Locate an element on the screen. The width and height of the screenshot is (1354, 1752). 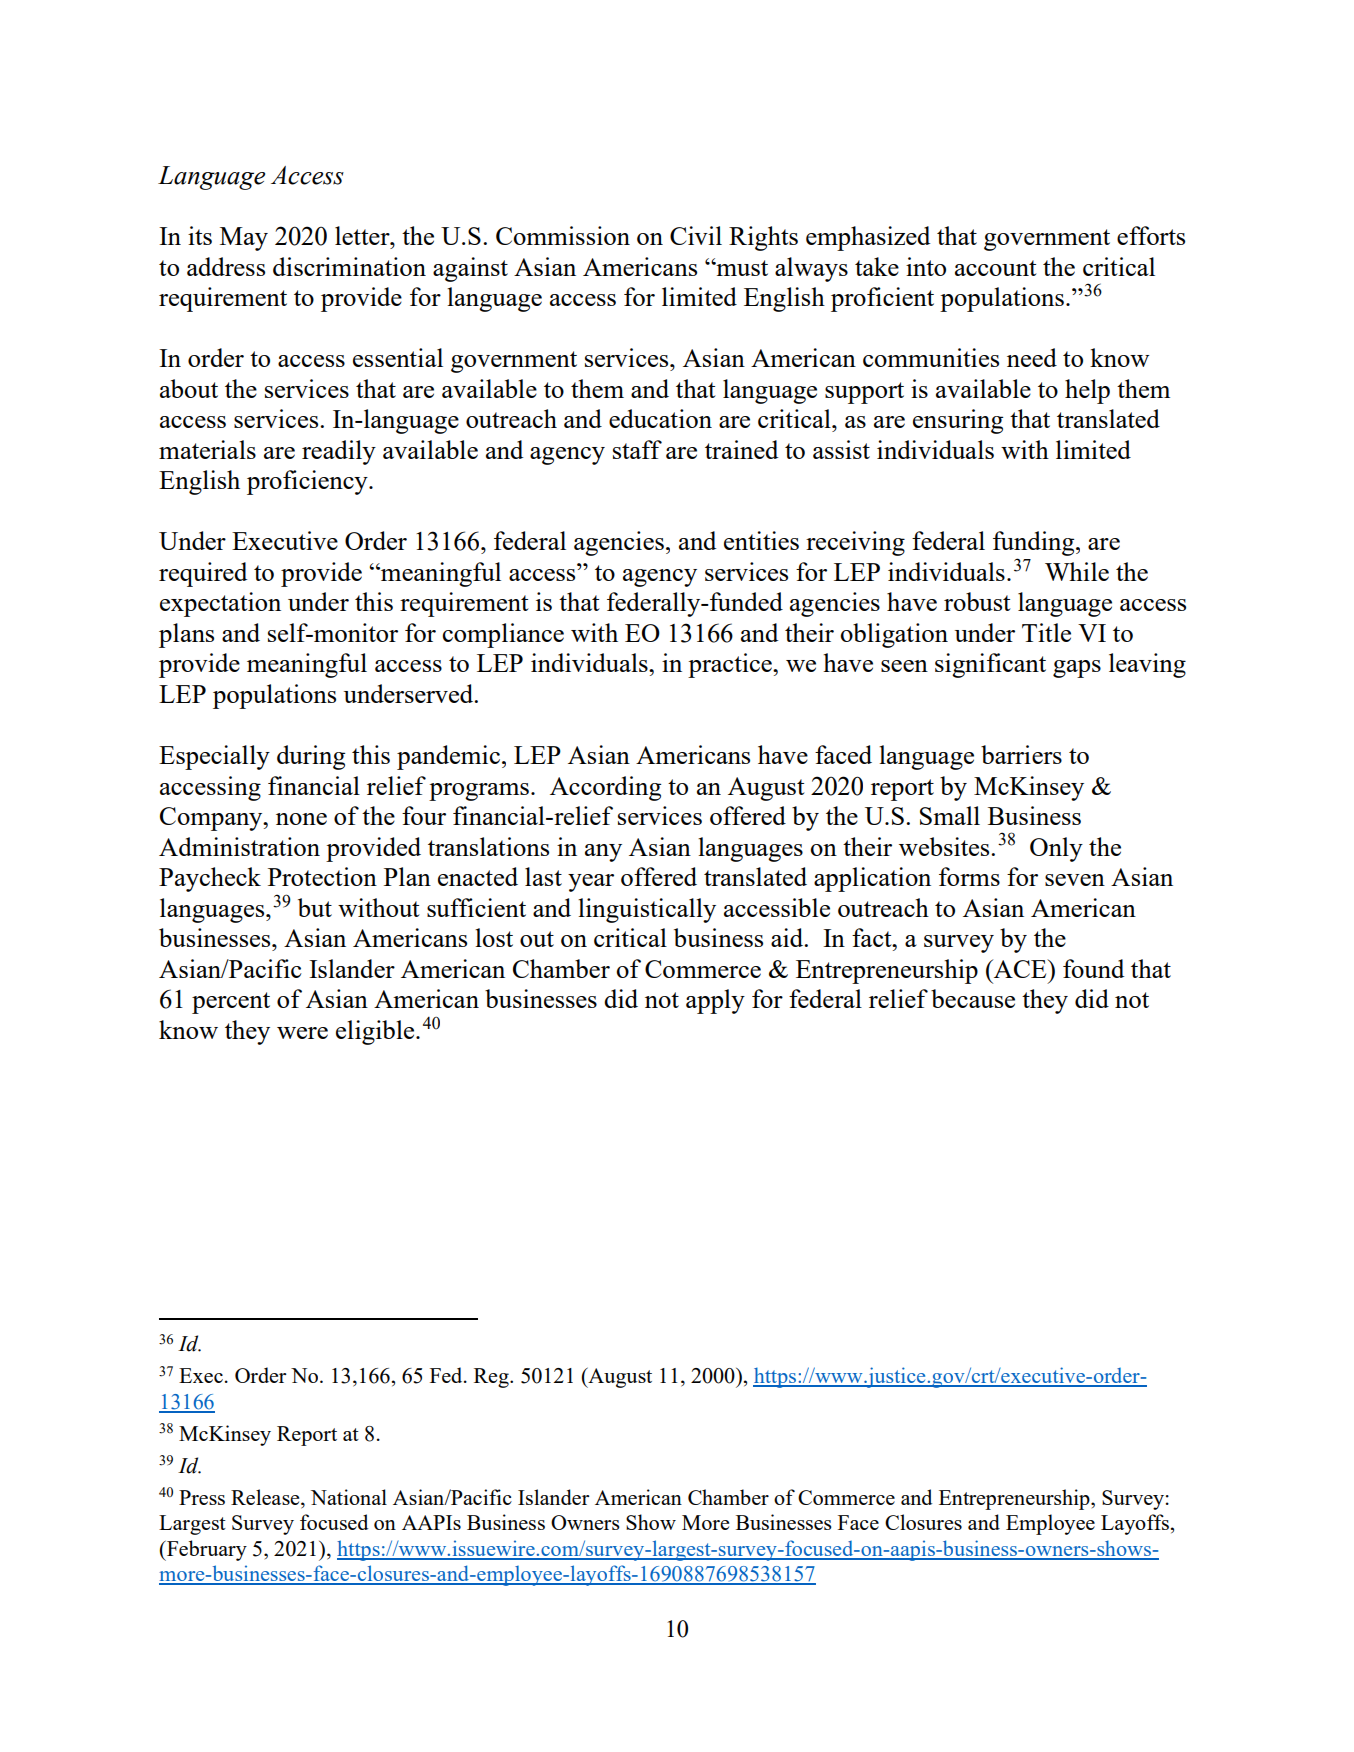
were is located at coordinates (302, 1033).
